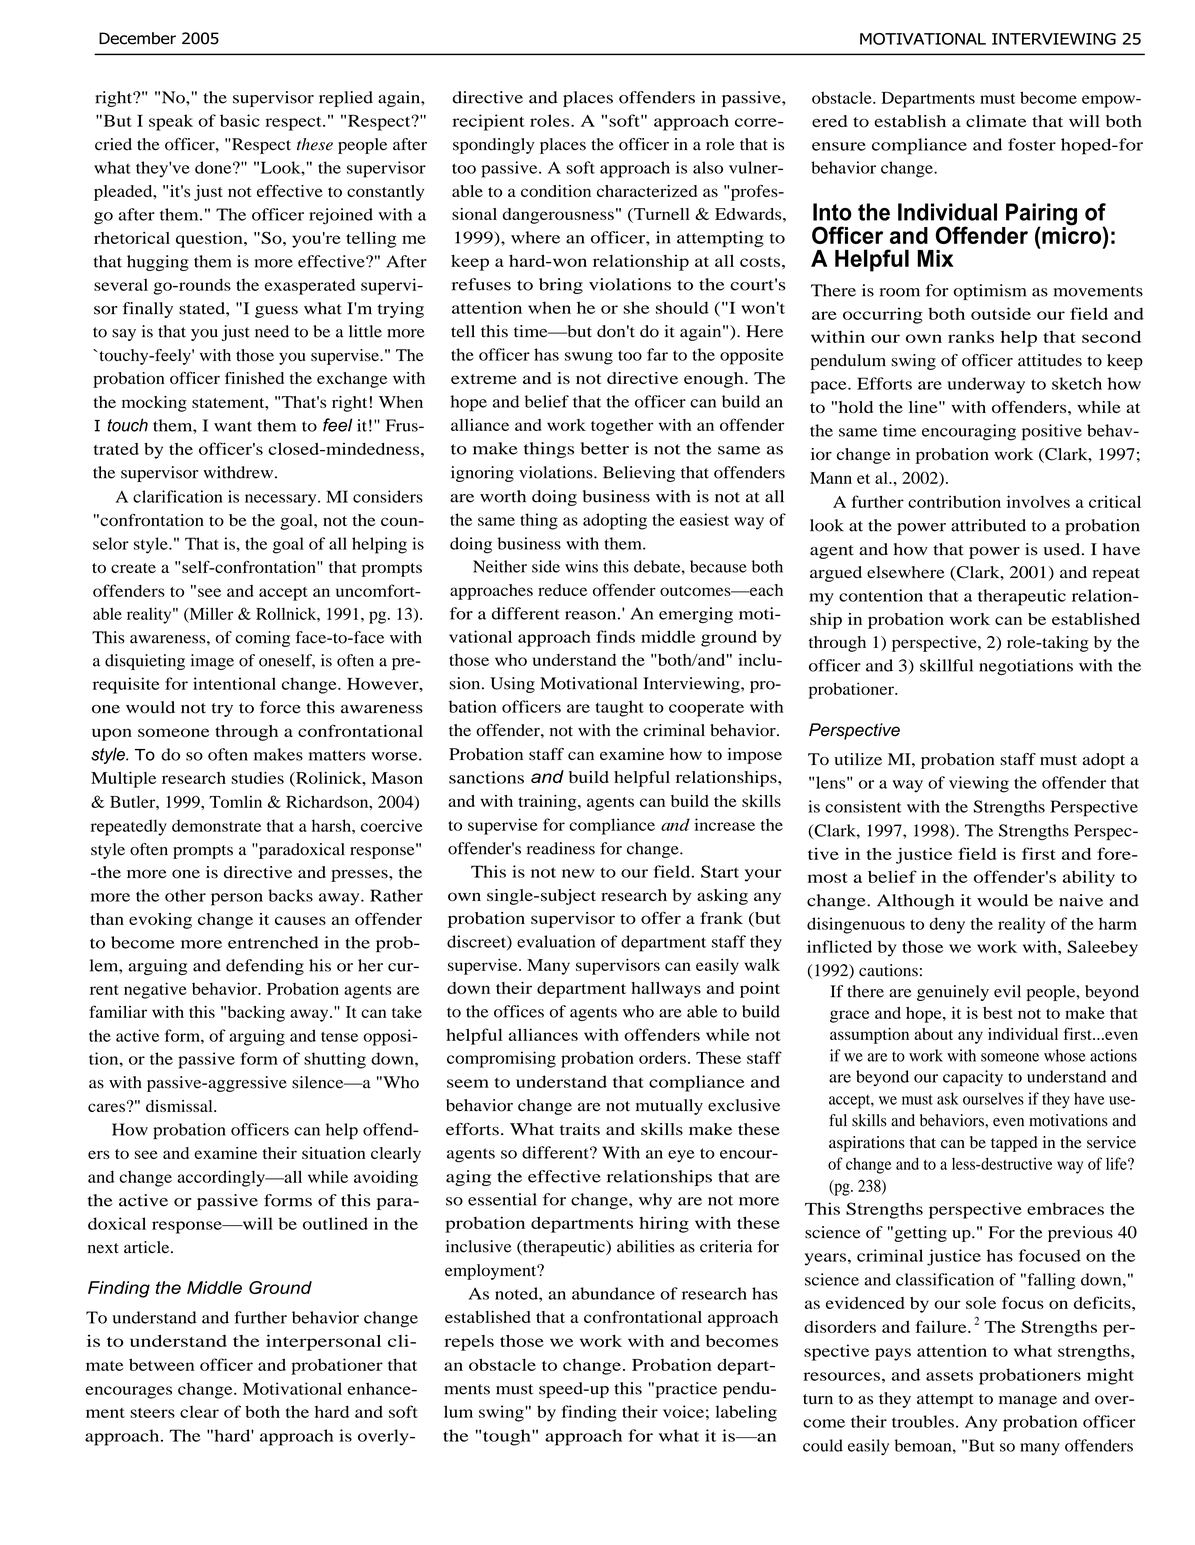 The height and width of the page is (1545, 1195). I want to click on manage, so click(1028, 1402).
